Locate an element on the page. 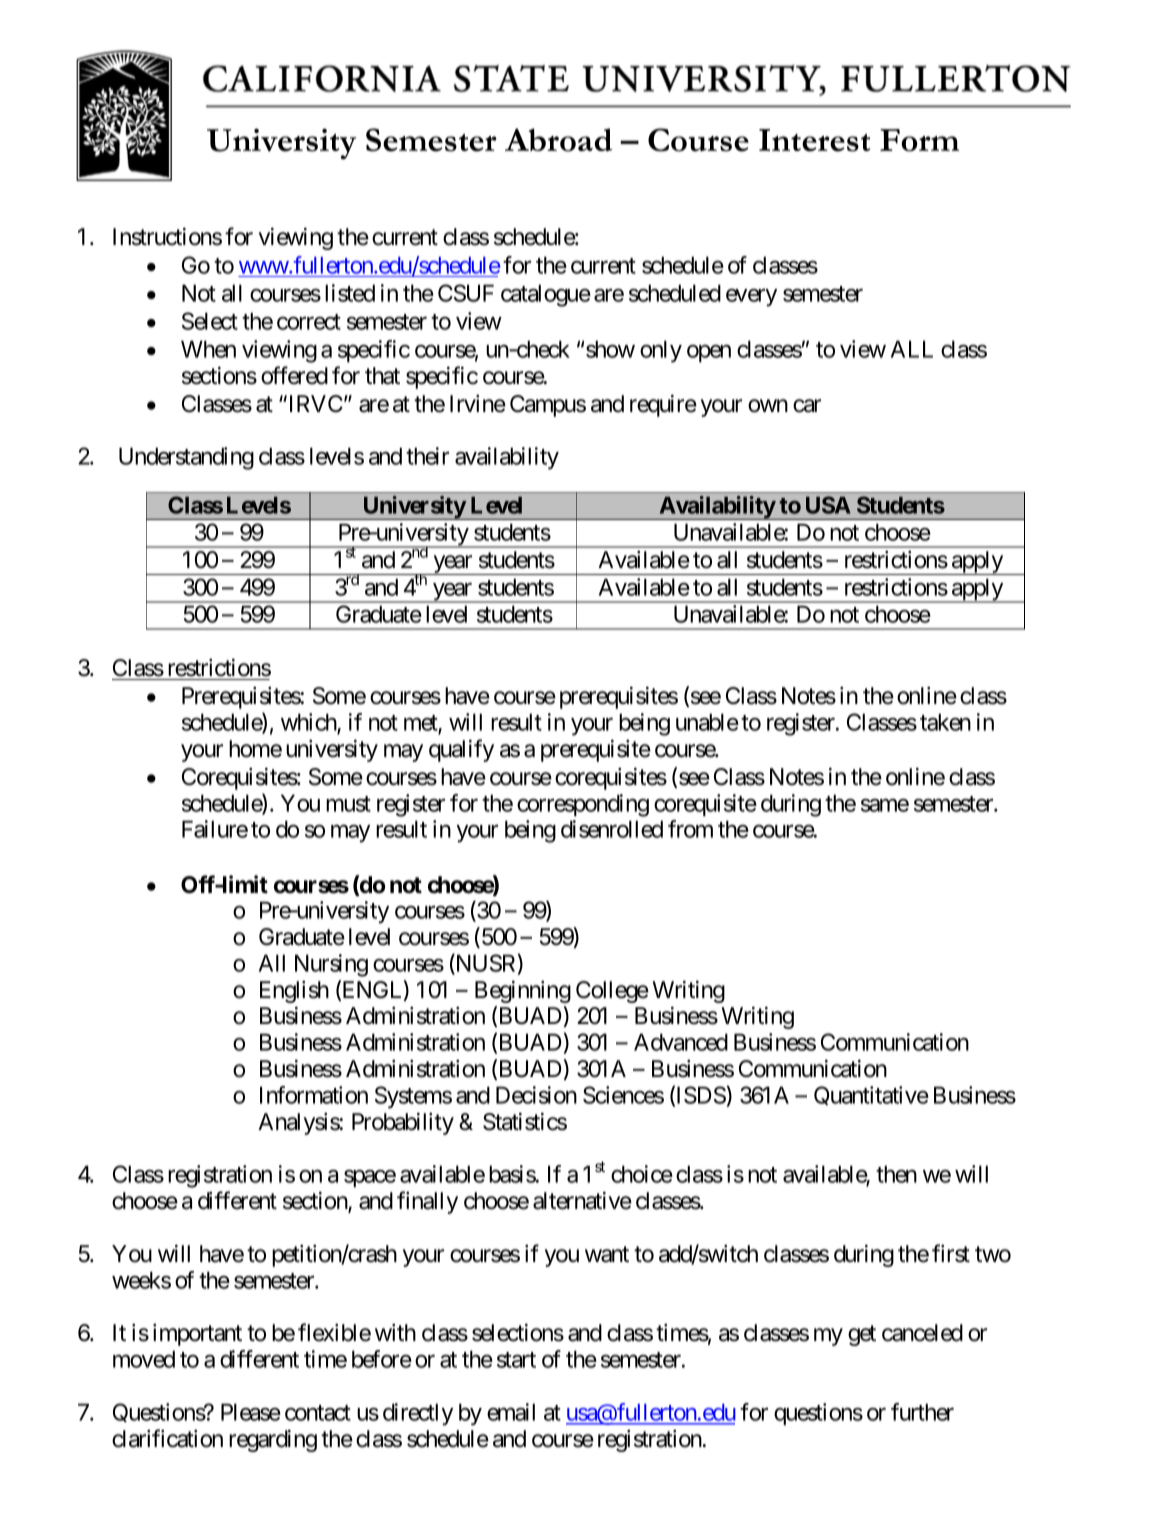  taken is located at coordinates (945, 722).
